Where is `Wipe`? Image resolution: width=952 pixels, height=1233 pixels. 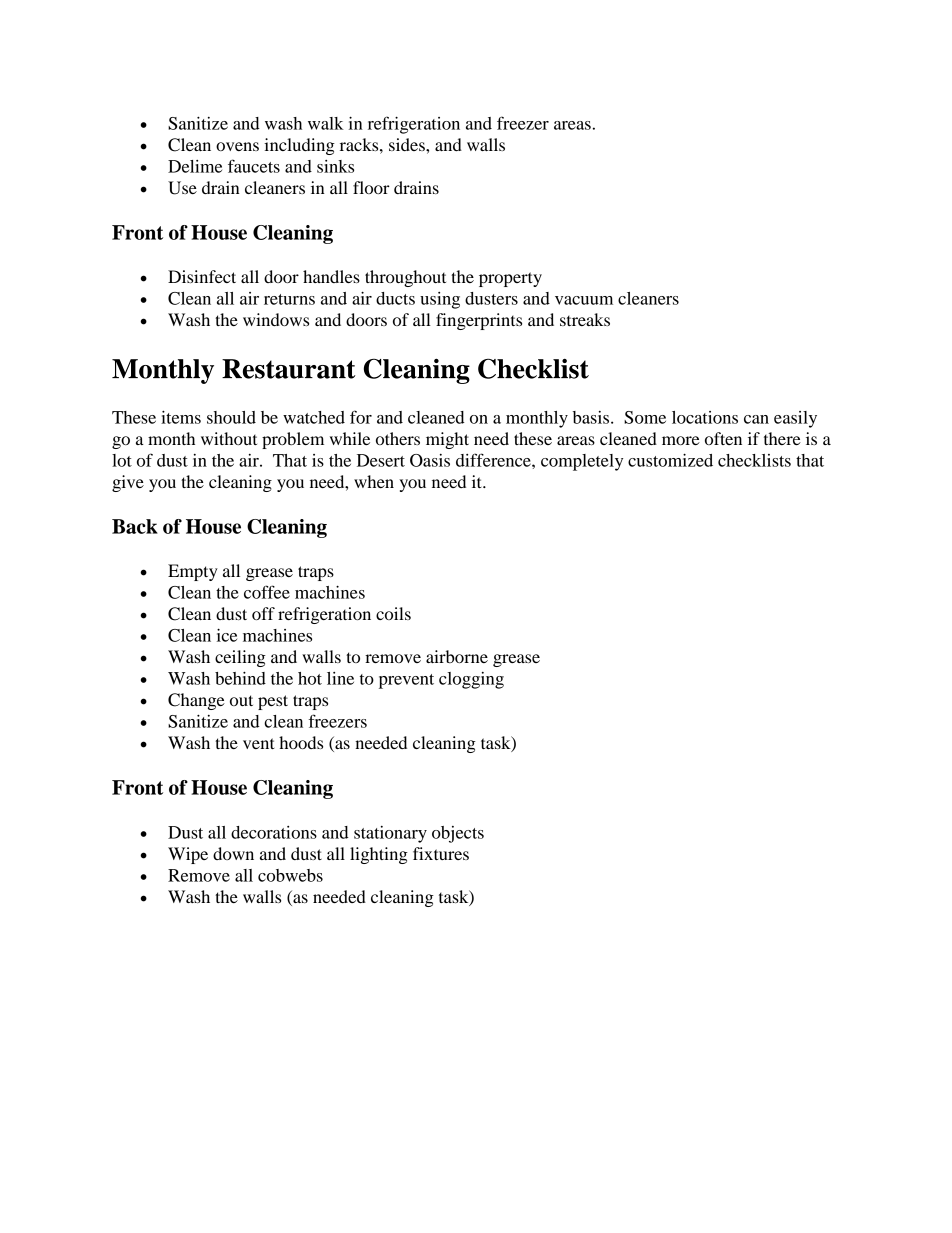
Wipe is located at coordinates (188, 855).
